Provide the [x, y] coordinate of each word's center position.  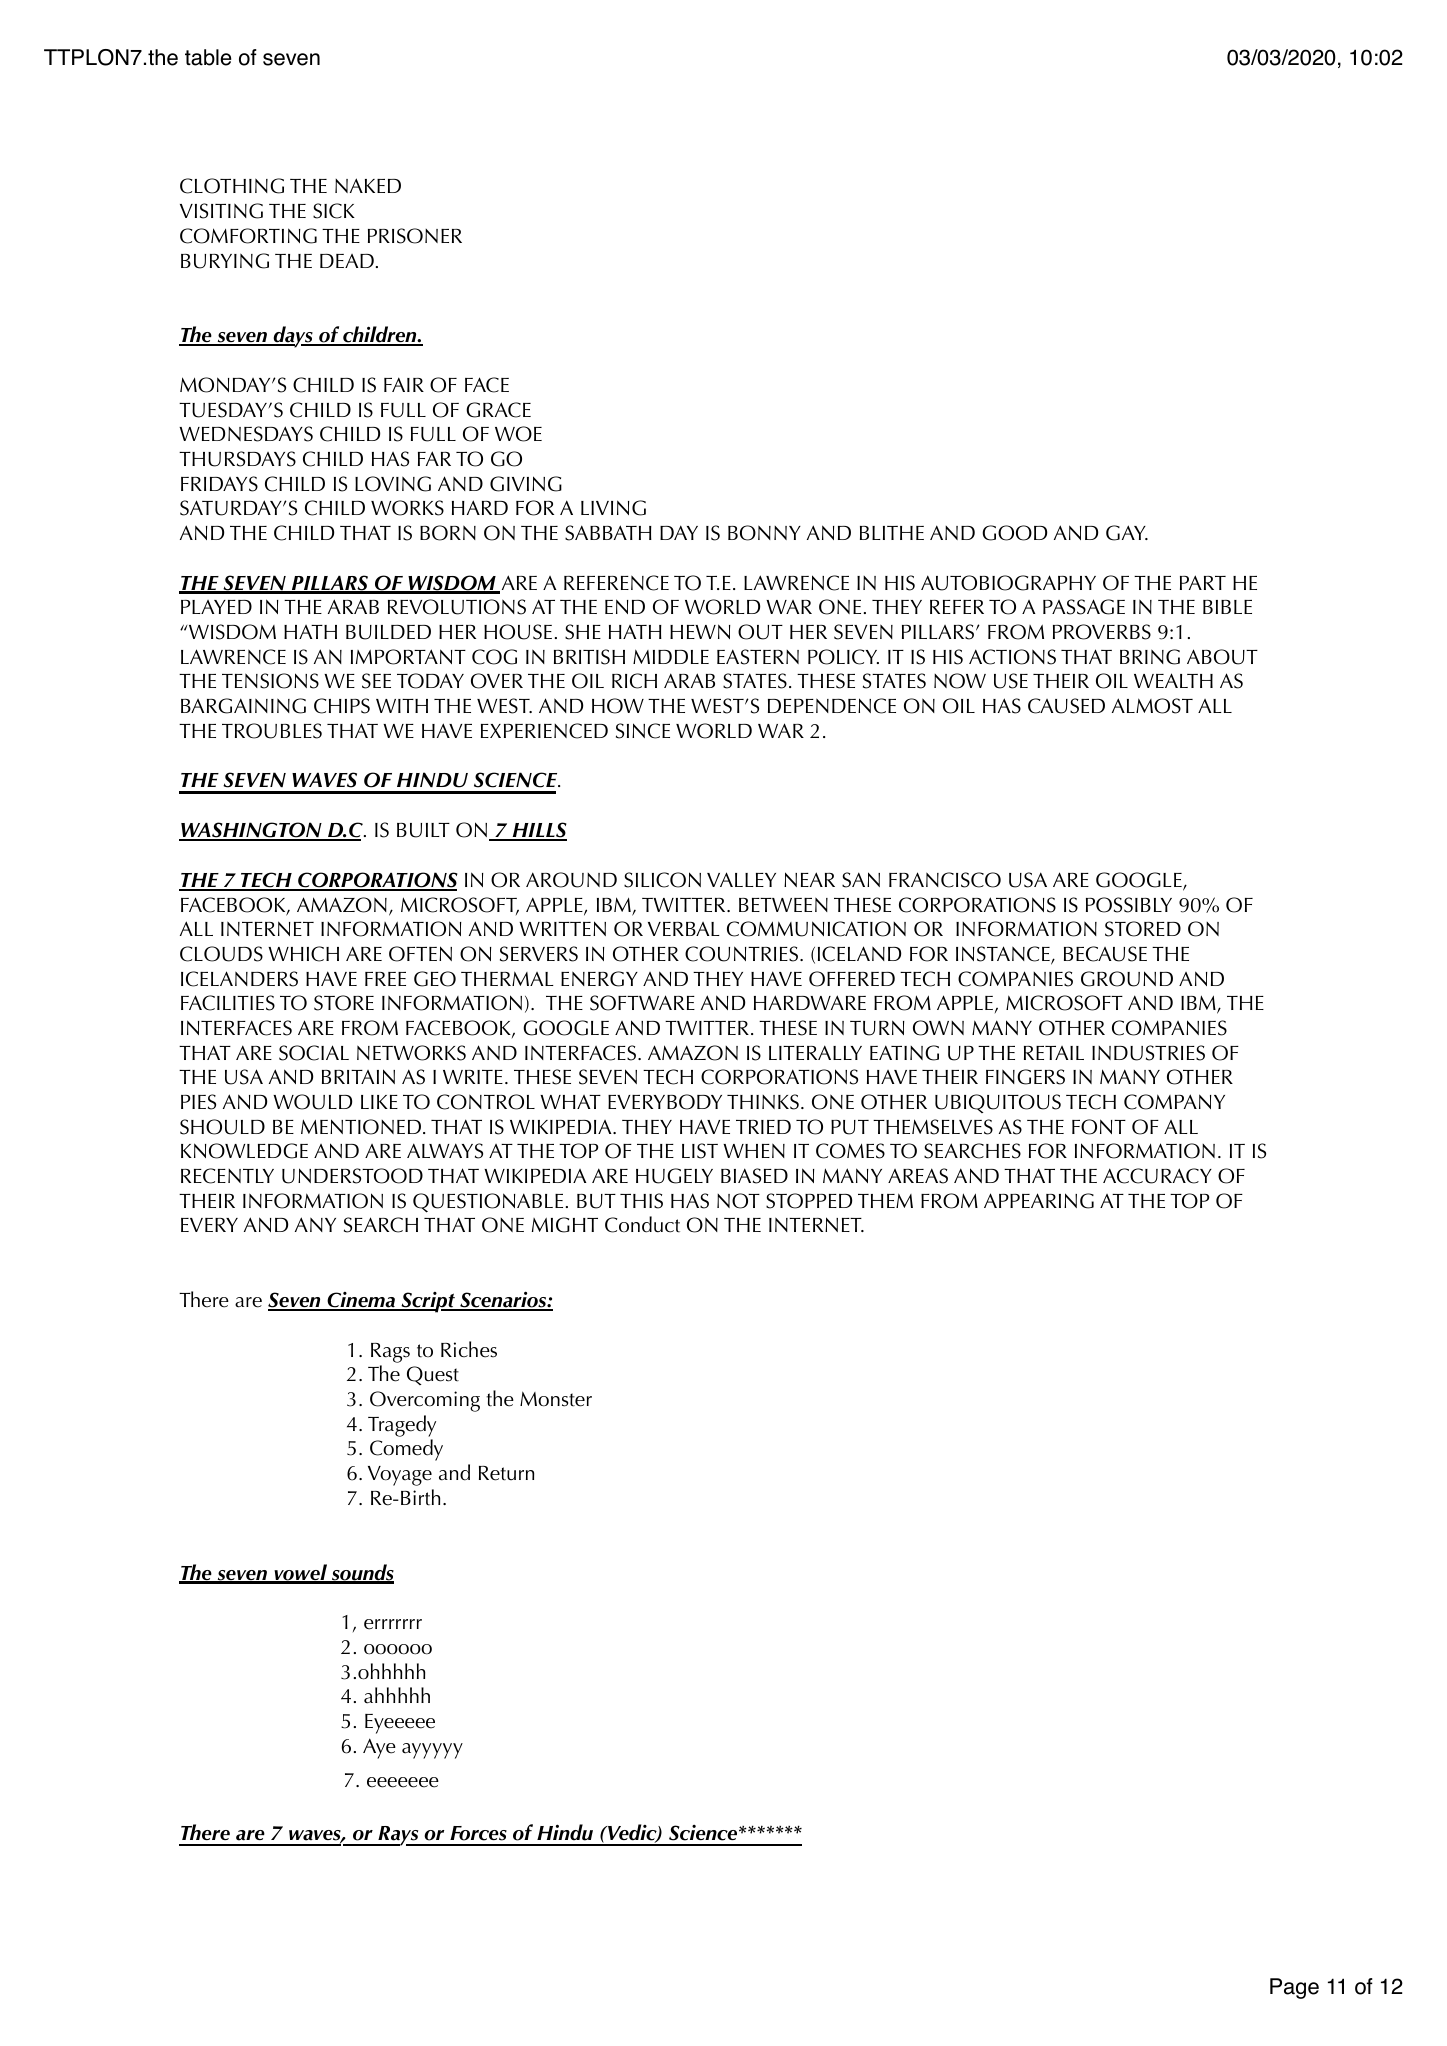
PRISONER [415, 236]
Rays [398, 1836]
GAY [1127, 533]
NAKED [368, 185]
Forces [478, 1833]
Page [1294, 1988]
